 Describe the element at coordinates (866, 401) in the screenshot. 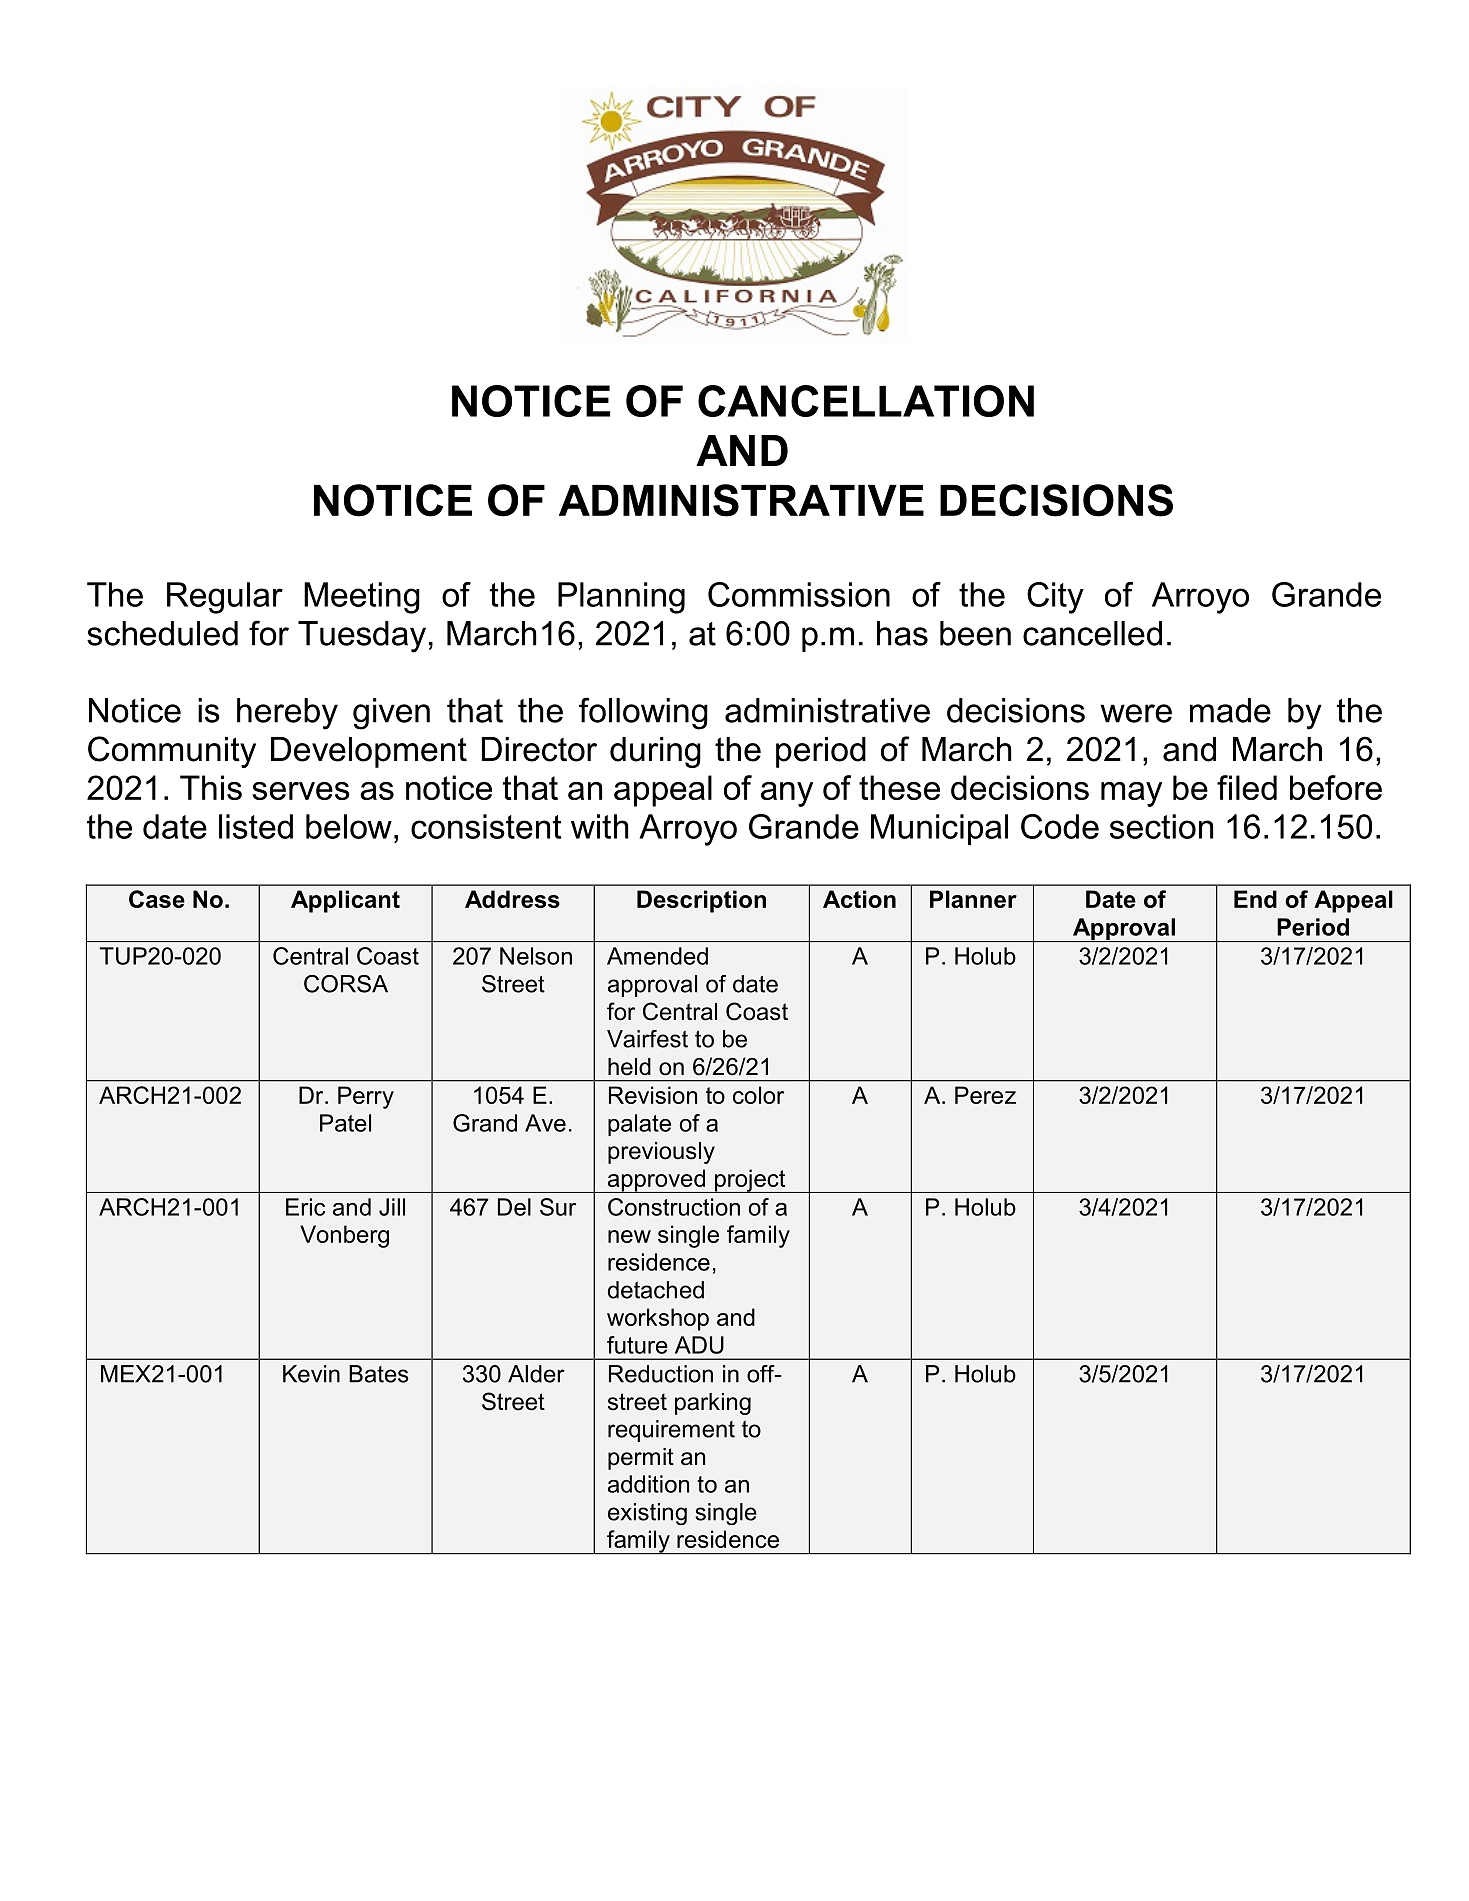

I see `CANCELLATION` at that location.
